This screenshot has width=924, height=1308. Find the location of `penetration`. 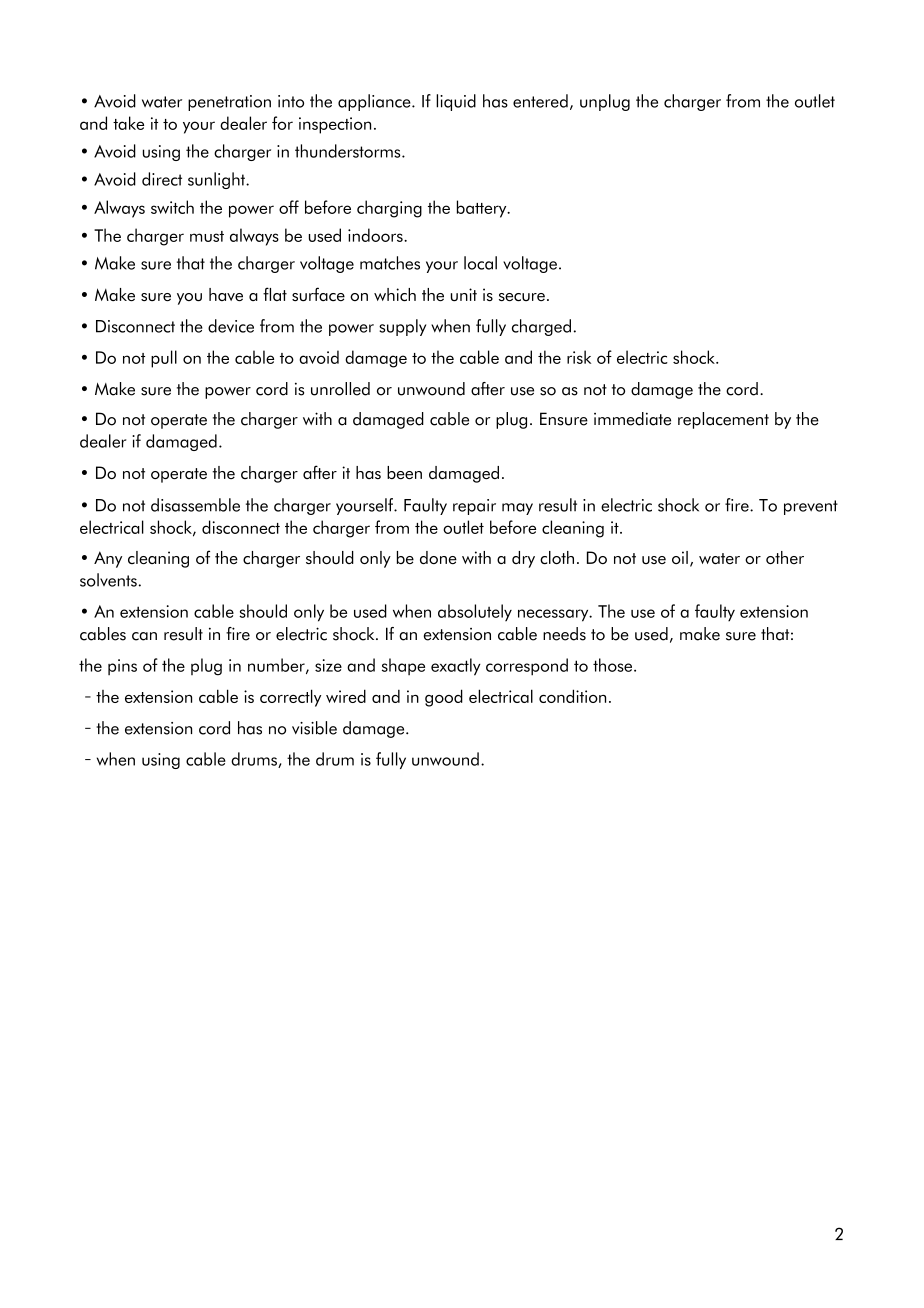

penetration is located at coordinates (229, 103).
